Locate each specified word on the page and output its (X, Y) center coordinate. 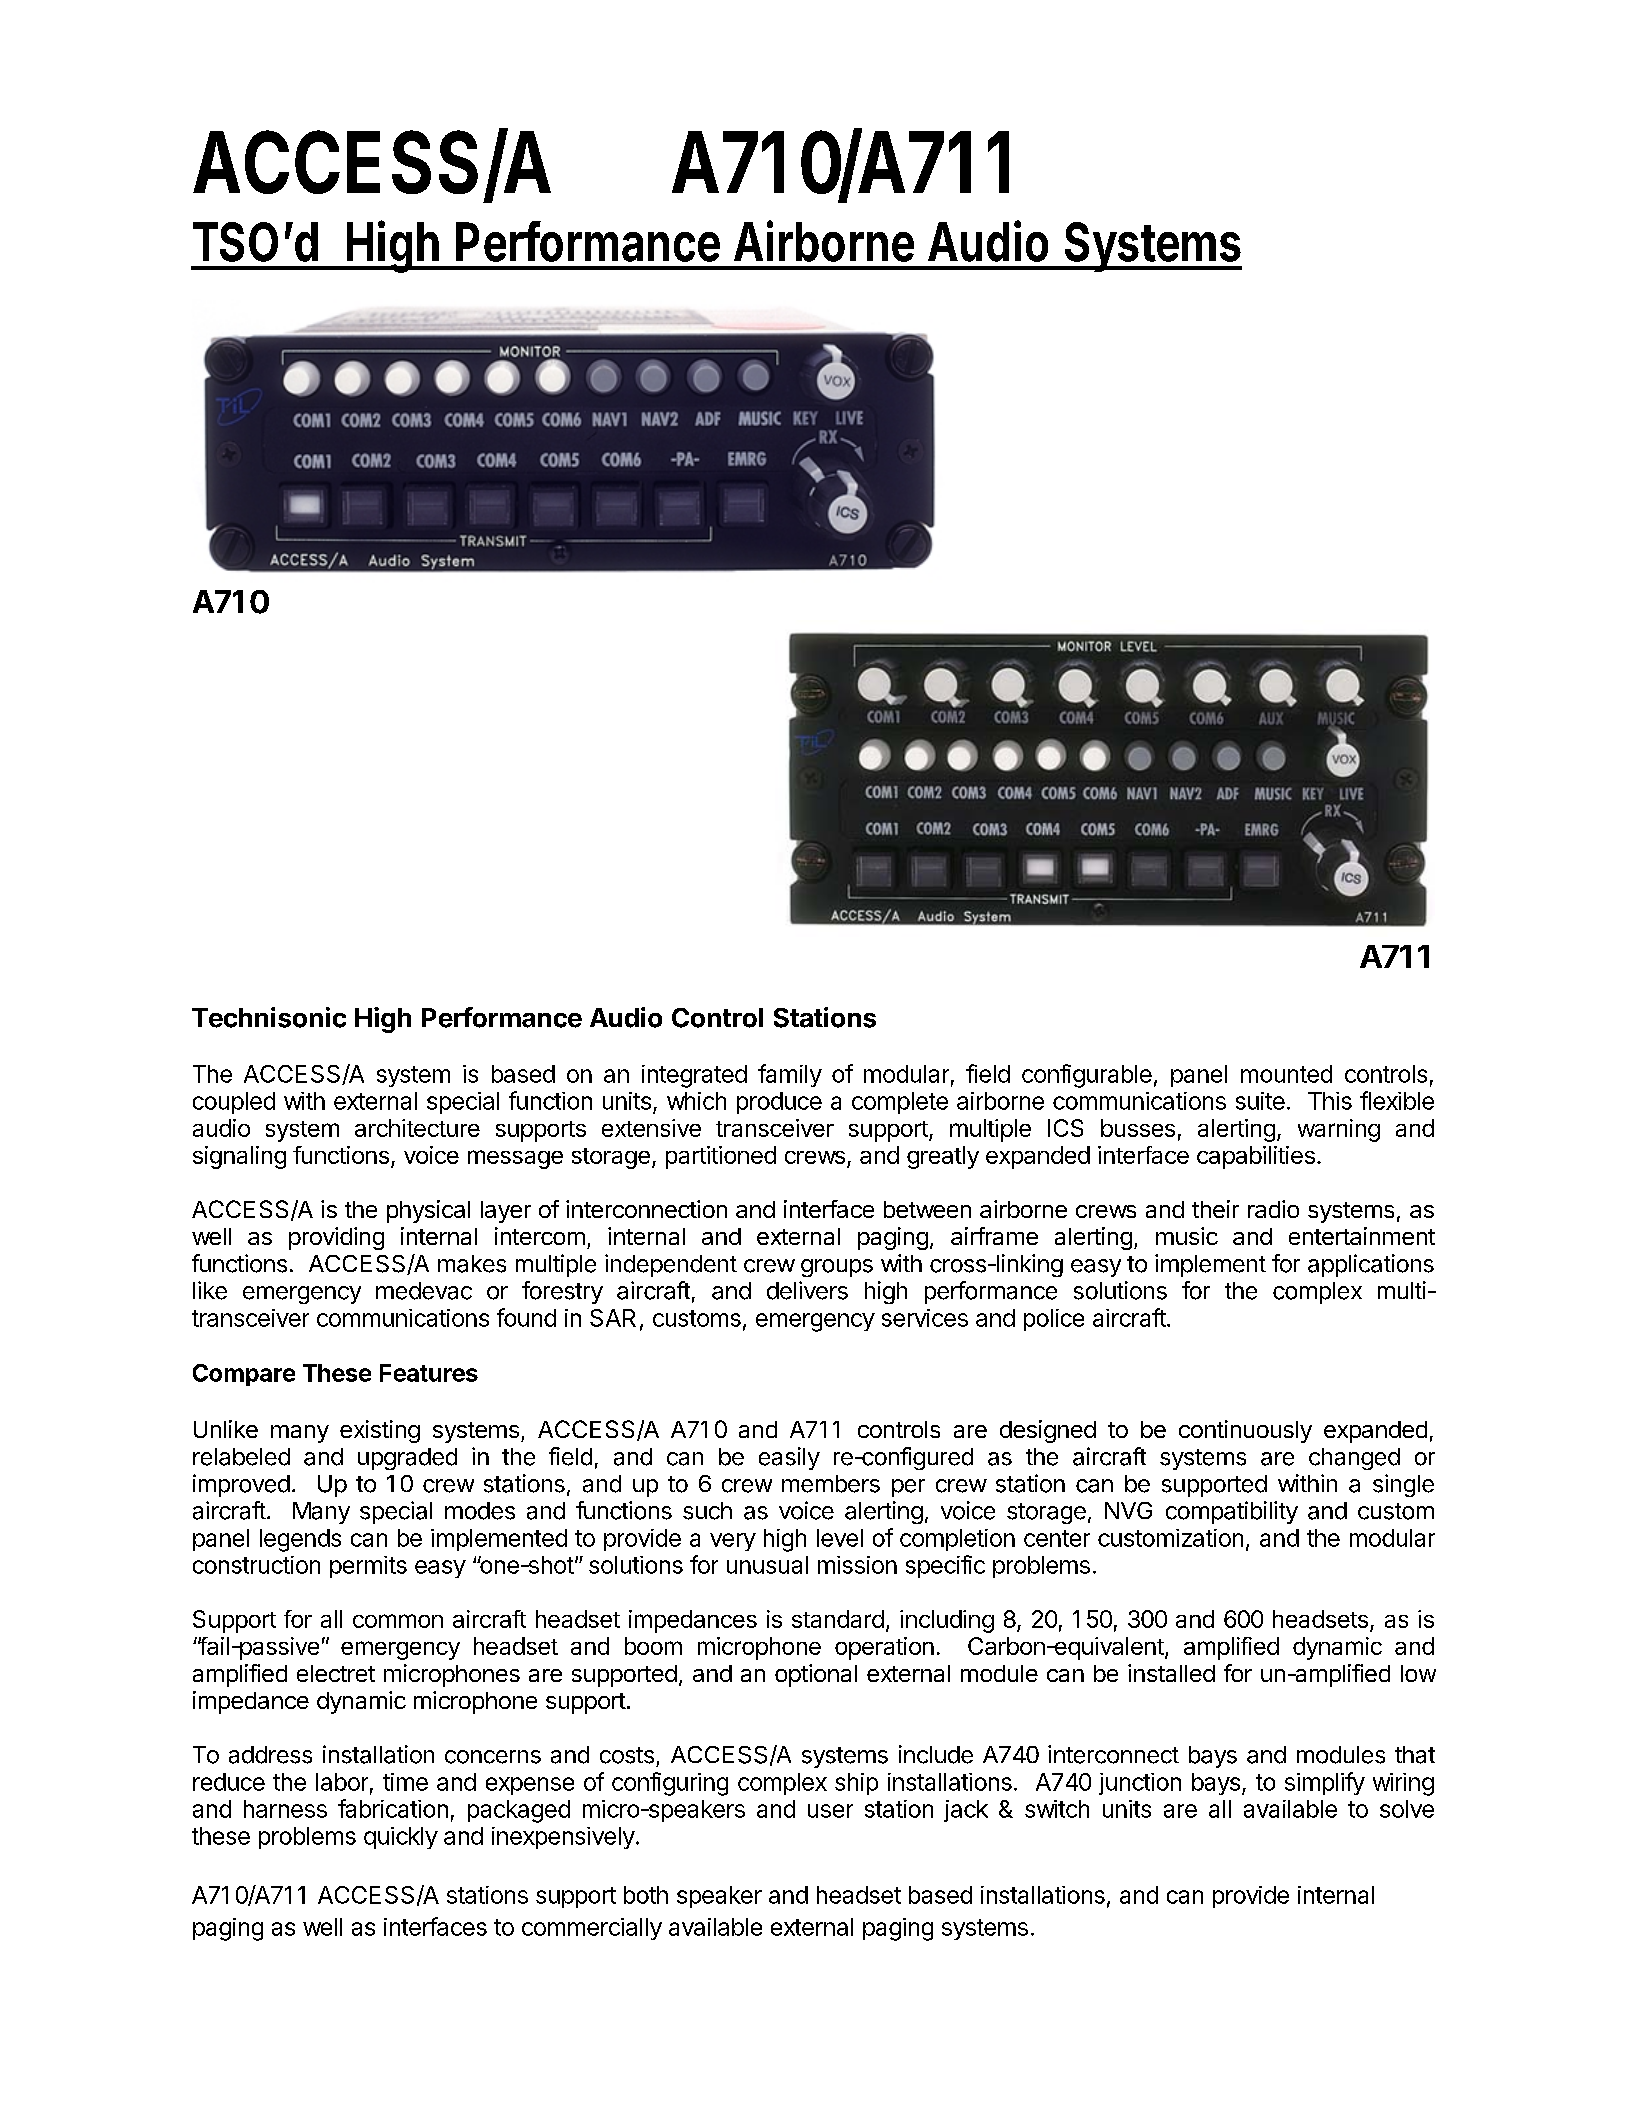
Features (429, 1373)
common (398, 1621)
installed (1171, 1673)
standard (838, 1619)
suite (1260, 1101)
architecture (417, 1128)
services (925, 1318)
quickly (401, 1838)
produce (779, 1103)
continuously (1245, 1431)
